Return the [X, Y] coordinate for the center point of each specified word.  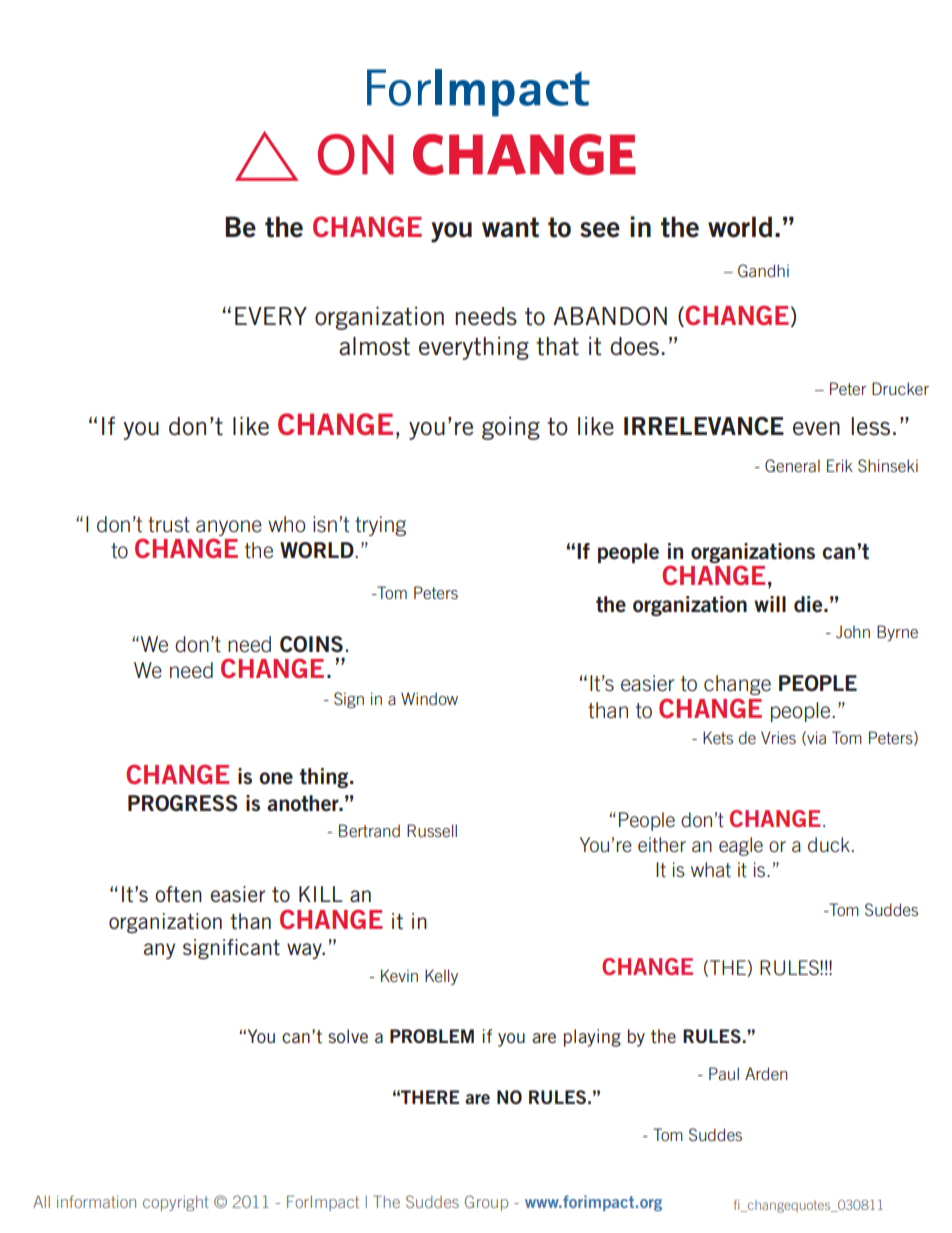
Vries [778, 737]
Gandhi [763, 270]
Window [429, 698]
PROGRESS [183, 803]
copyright [176, 1203]
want [510, 227]
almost [374, 346]
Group [486, 1203]
